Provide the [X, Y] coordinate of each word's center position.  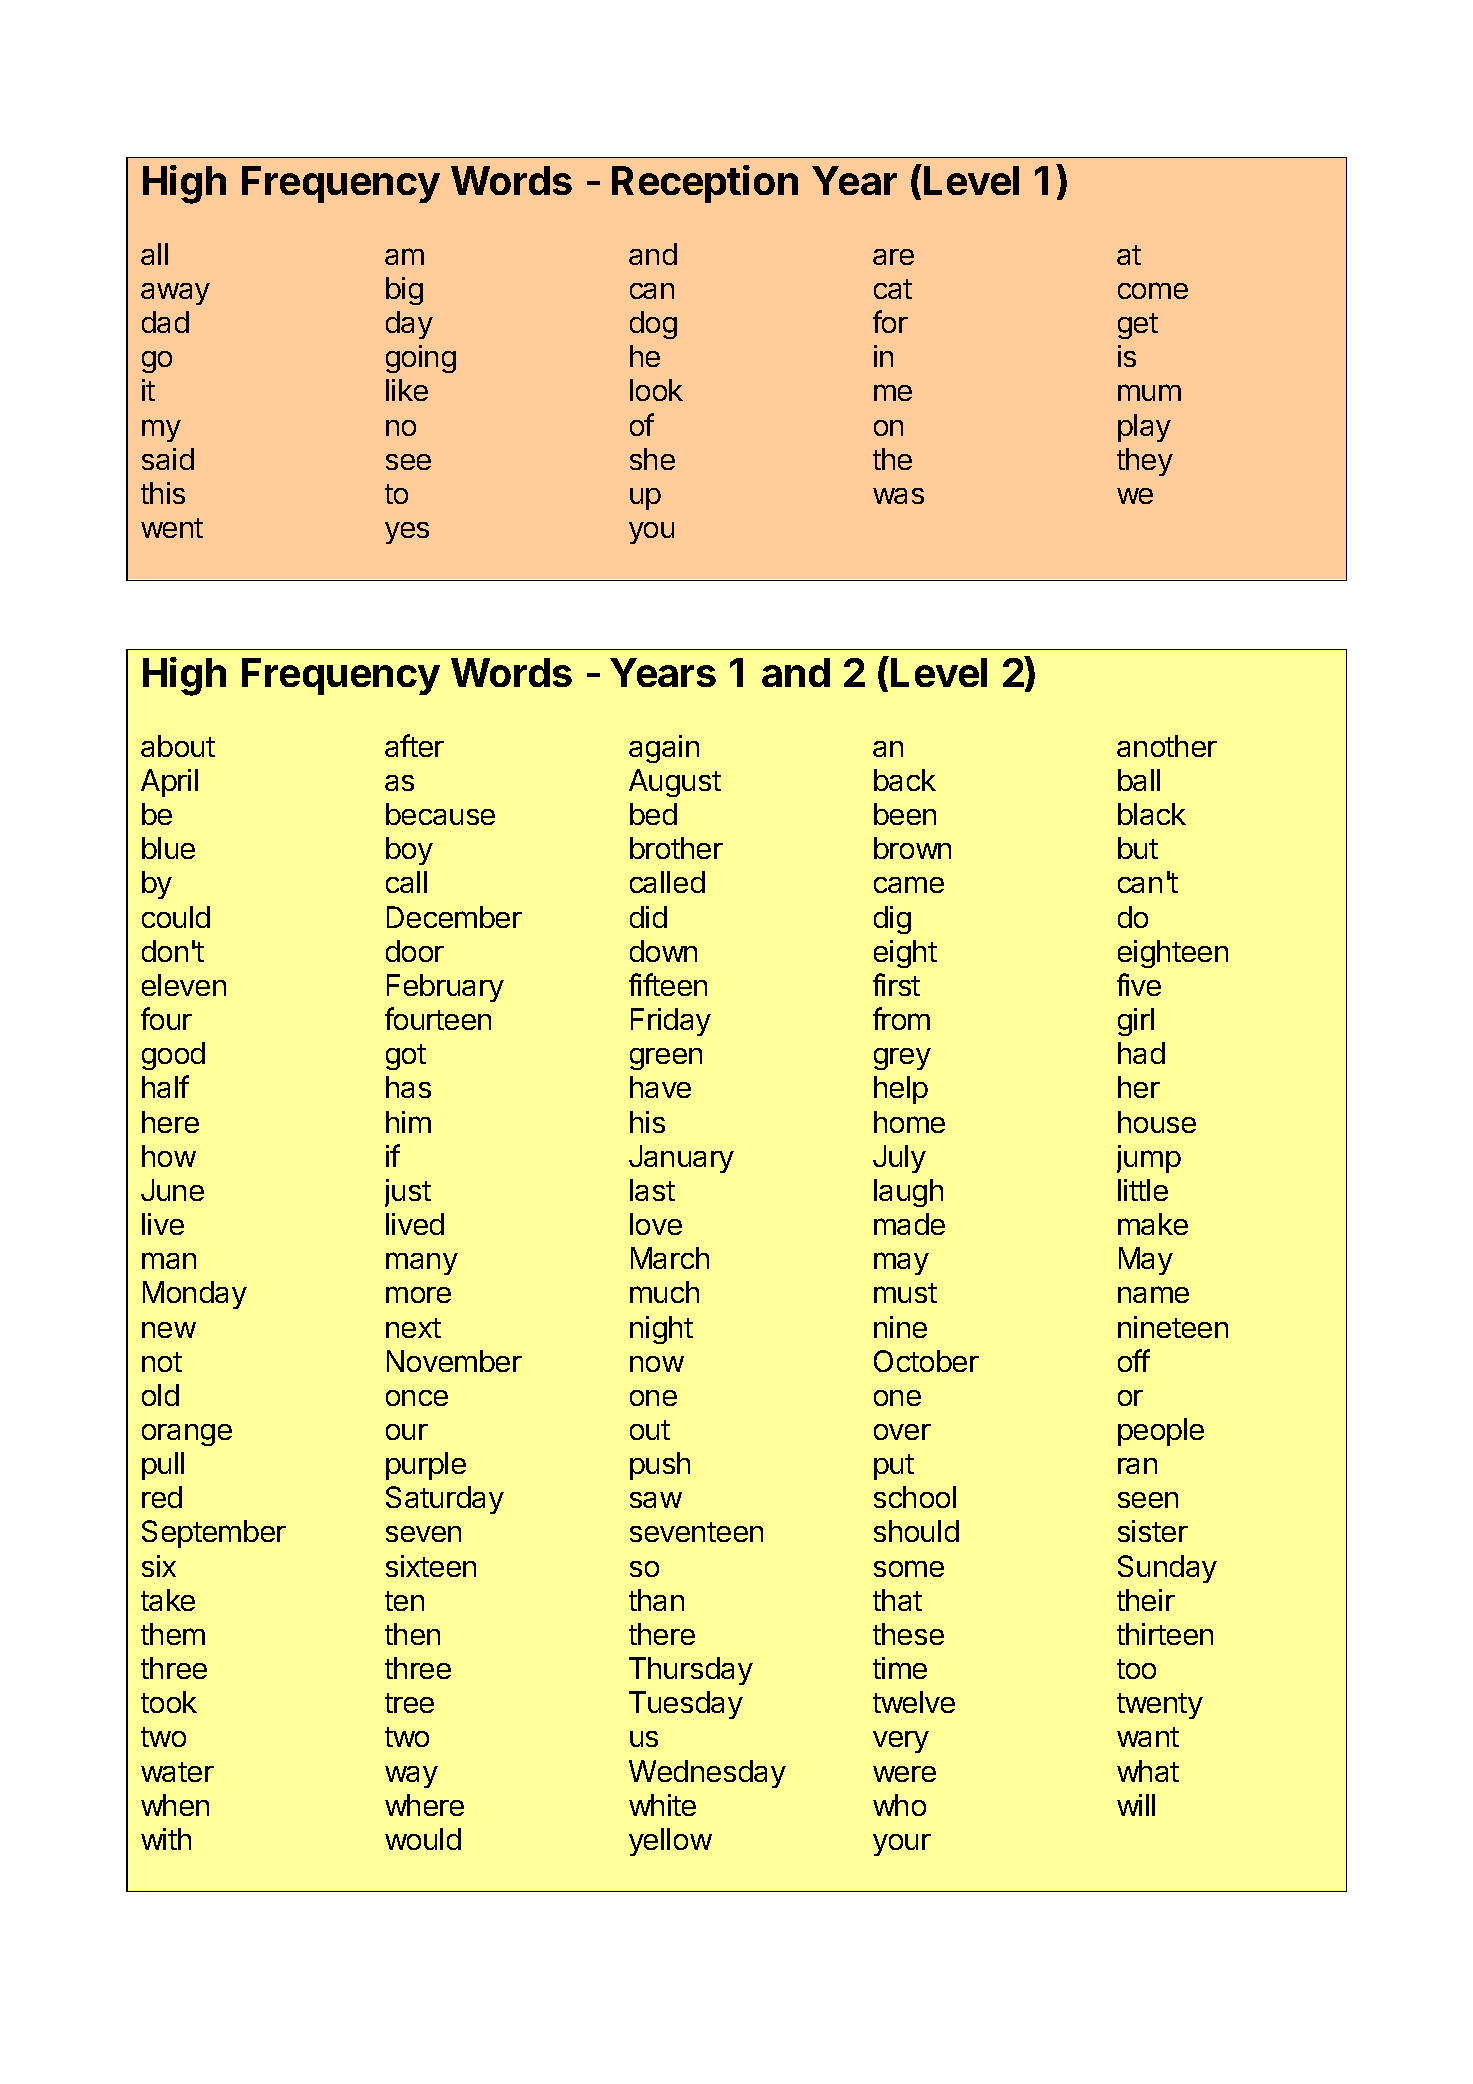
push [660, 1466]
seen [1148, 1500]
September [214, 1534]
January [681, 1159]
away [175, 294]
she [652, 459]
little [1143, 1190]
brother [676, 848]
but [1138, 848]
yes [407, 533]
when [175, 1805]
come [1153, 290]
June [172, 1190]
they [1145, 462]
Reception [705, 184]
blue [168, 848]
